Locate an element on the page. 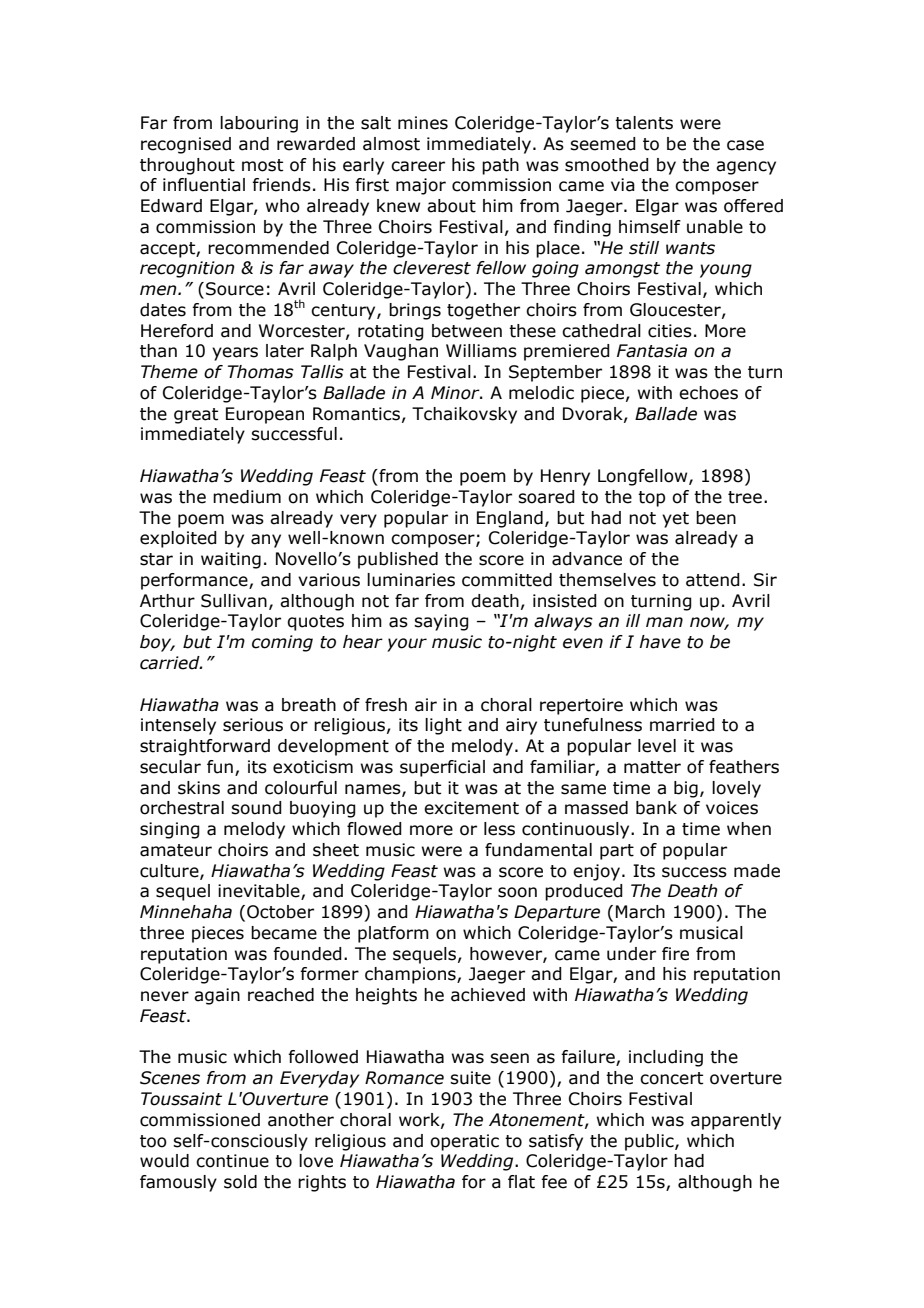 This document has width=924, height=1308. coming is located at coordinates (282, 643).
